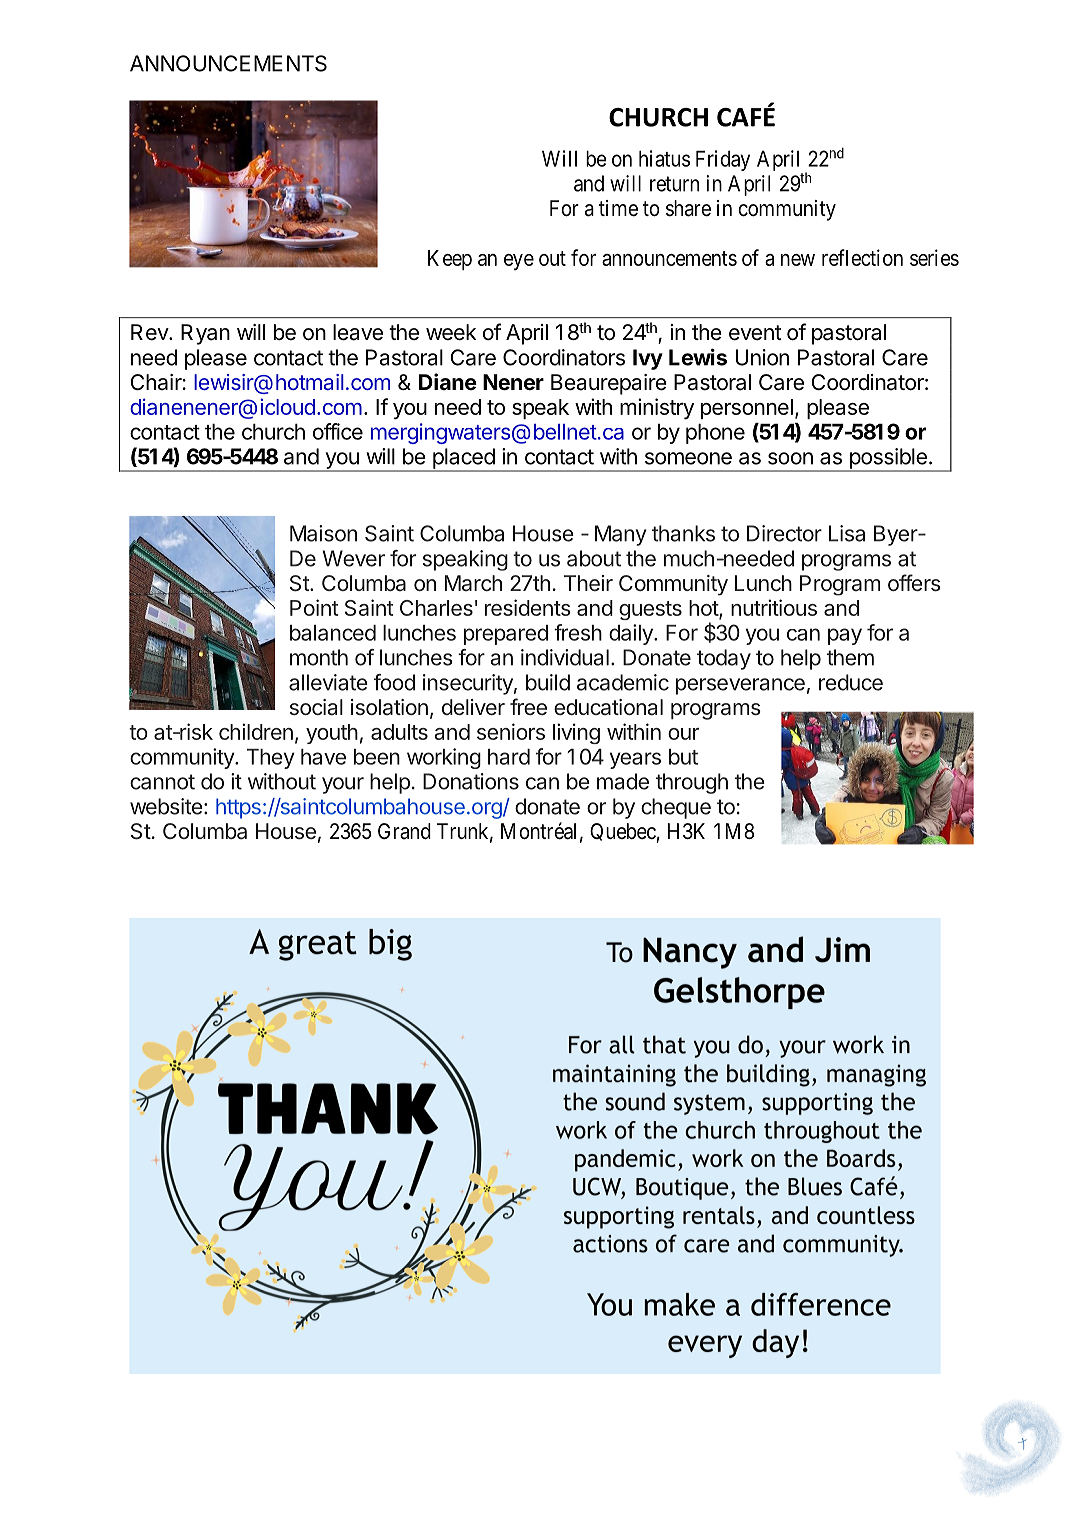 Image resolution: width=1070 pixels, height=1513 pixels. Describe the element at coordinates (450, 260) in the document. I see `Keep` at that location.
